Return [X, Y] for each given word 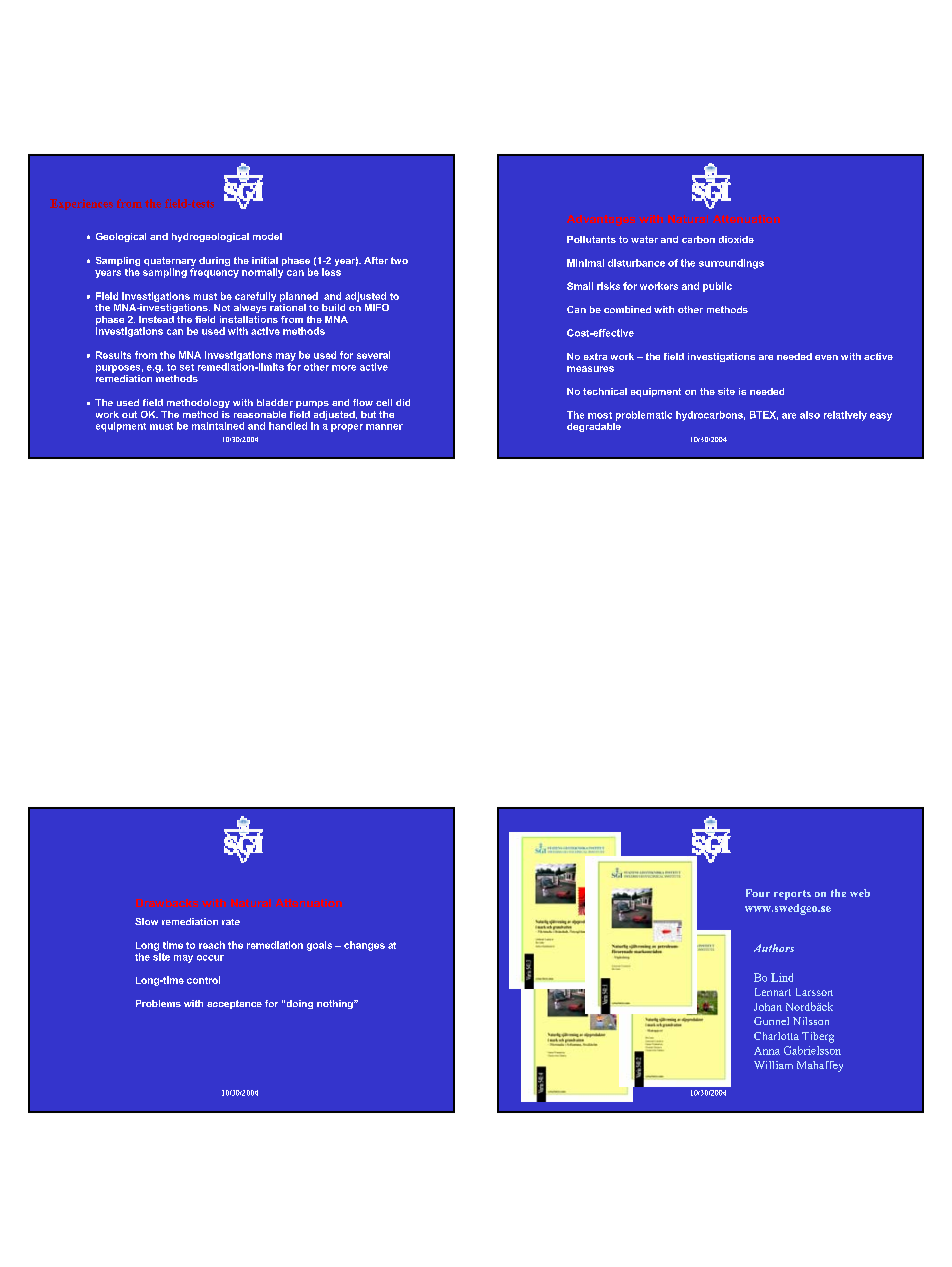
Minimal [585, 263]
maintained [218, 426]
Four [758, 893]
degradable [594, 426]
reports [792, 895]
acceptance [234, 1004]
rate [231, 922]
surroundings [731, 264]
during [214, 261]
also [810, 415]
